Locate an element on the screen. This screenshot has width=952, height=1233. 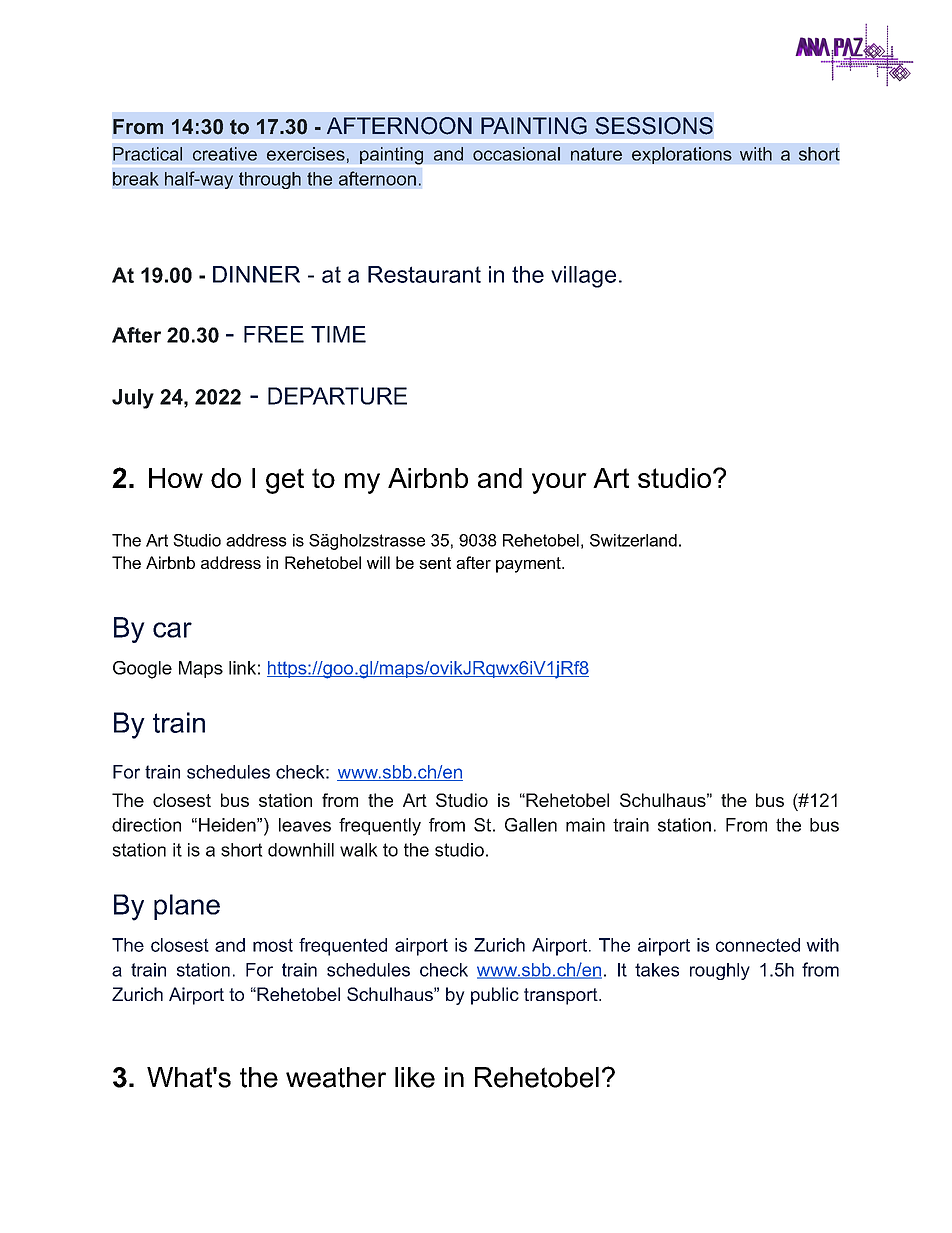
village is located at coordinates (583, 277).
